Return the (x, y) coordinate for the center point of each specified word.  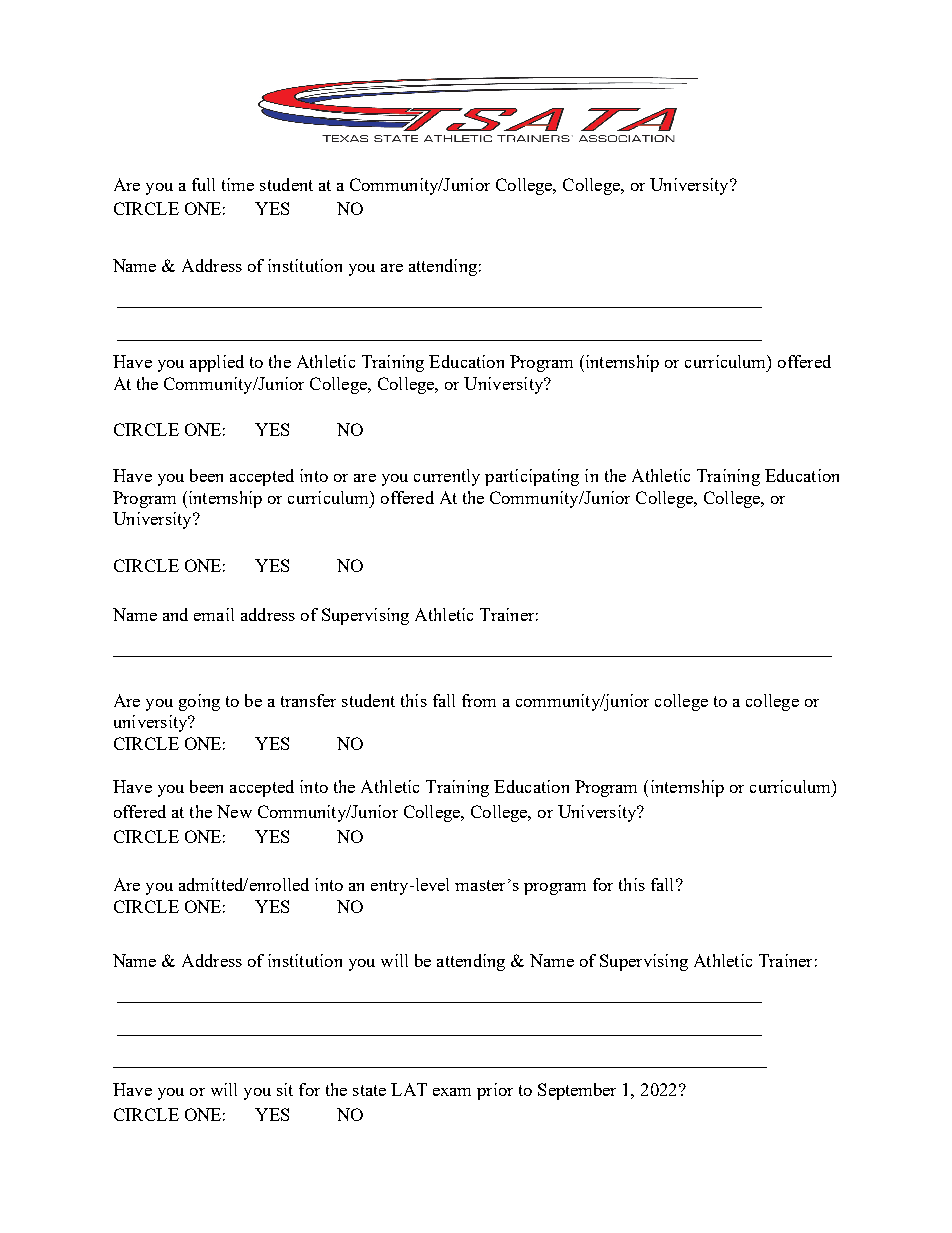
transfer (308, 700)
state (369, 1090)
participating (532, 477)
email (214, 614)
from (479, 700)
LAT (409, 1089)
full (203, 184)
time (238, 184)
